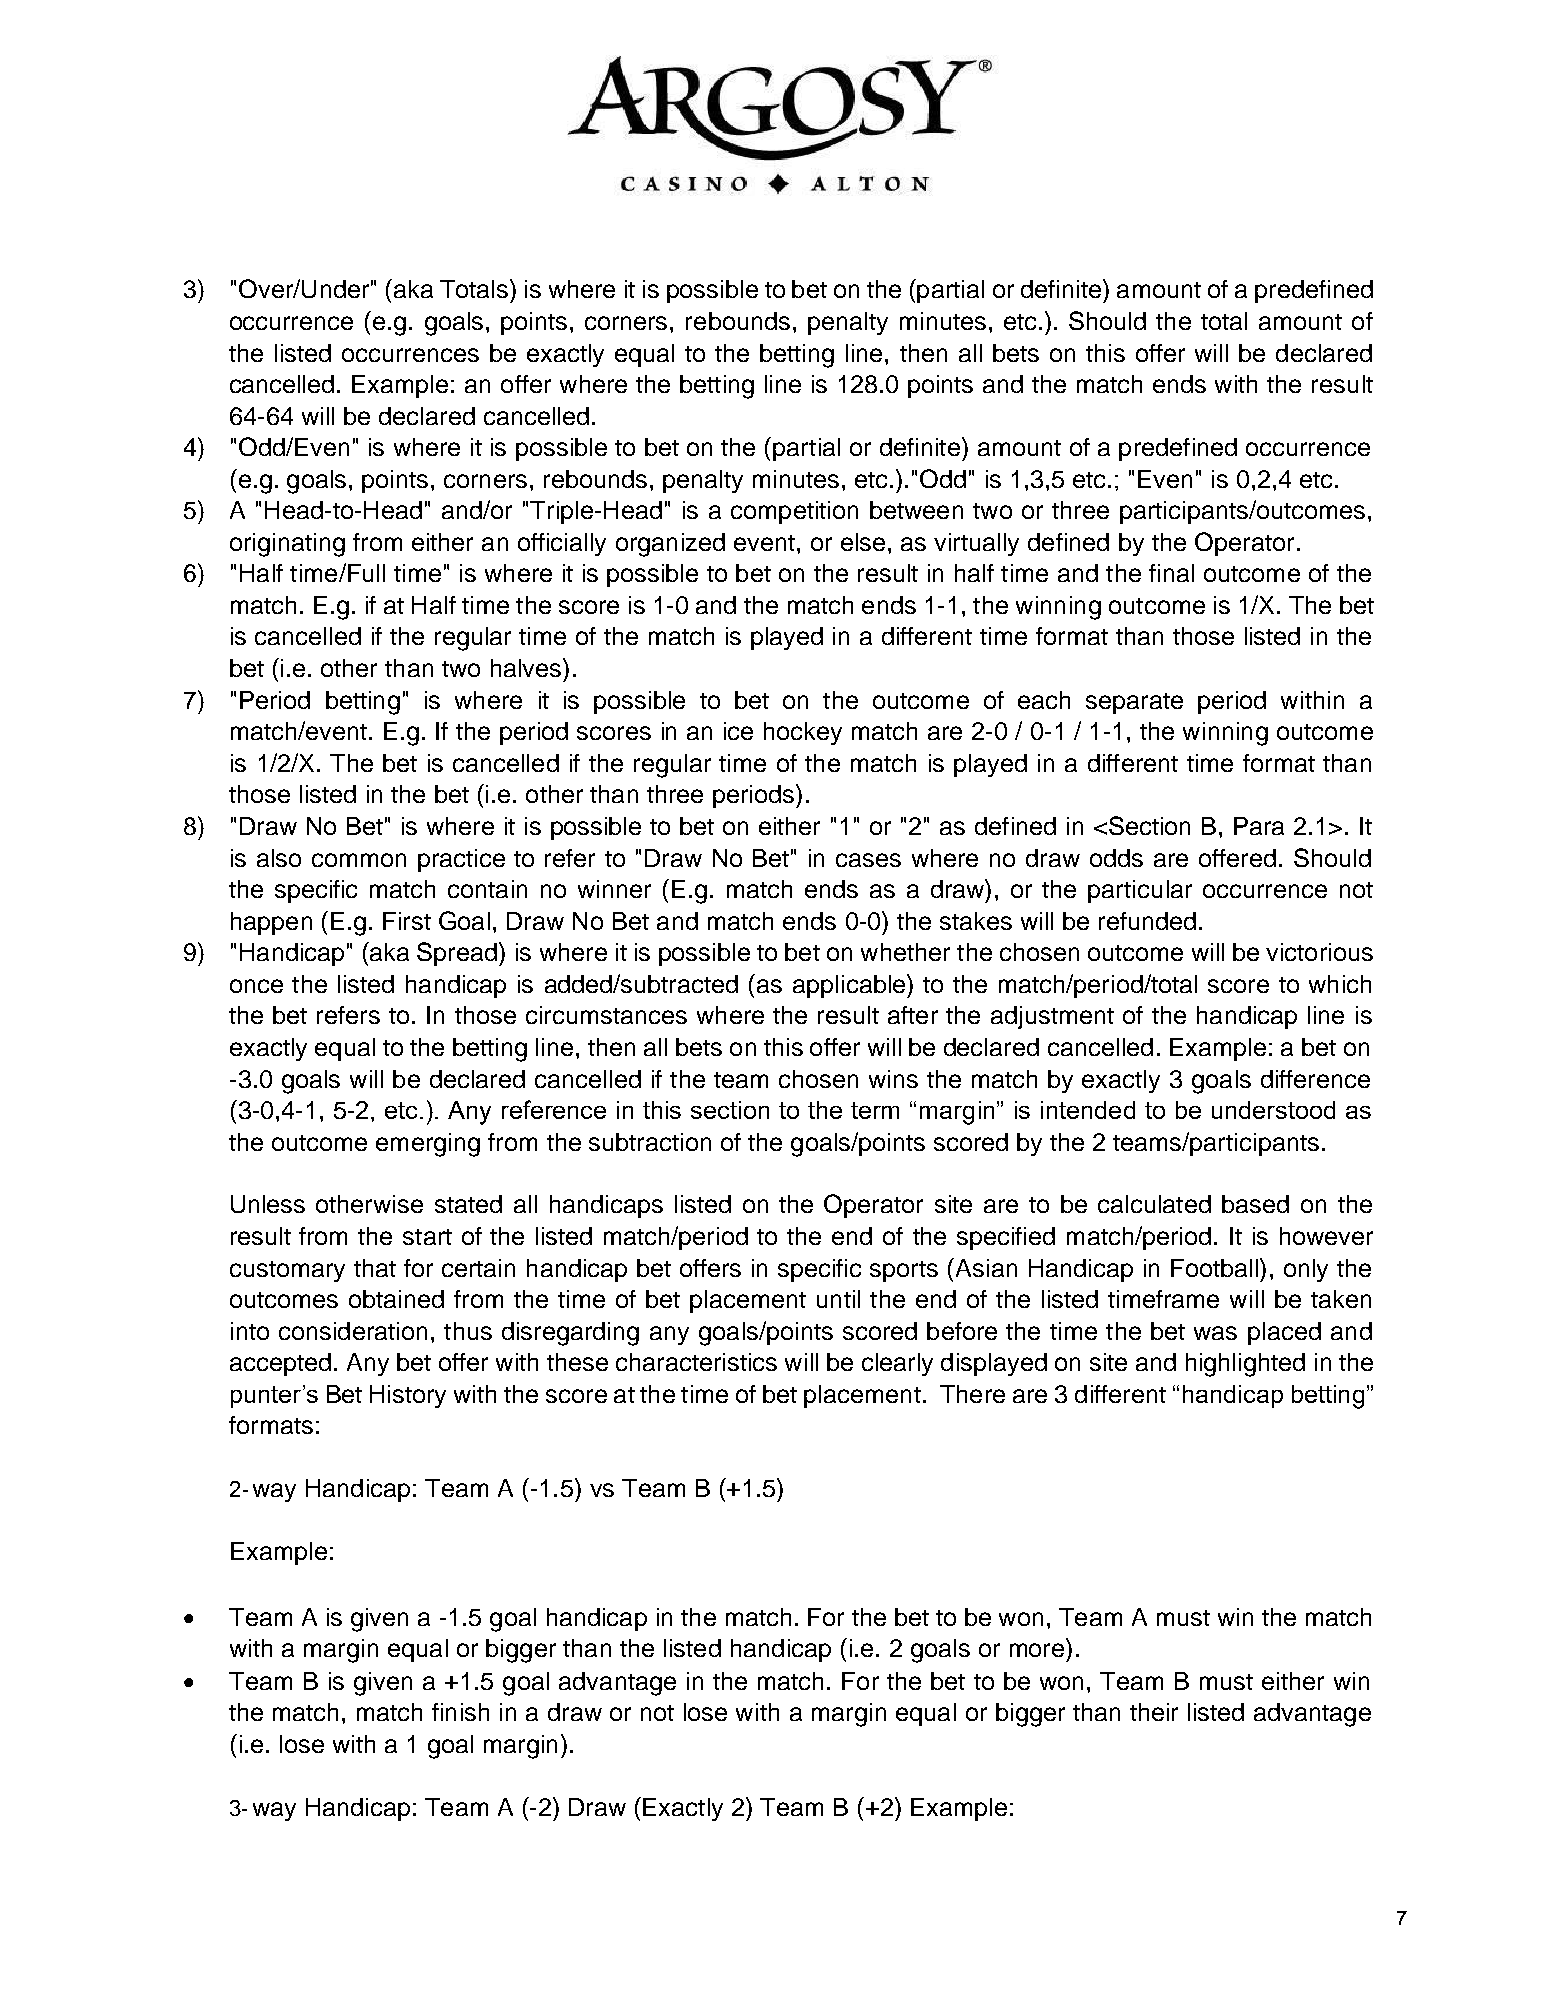 The width and height of the screenshot is (1557, 2015). I want to click on final, so click(1171, 573).
